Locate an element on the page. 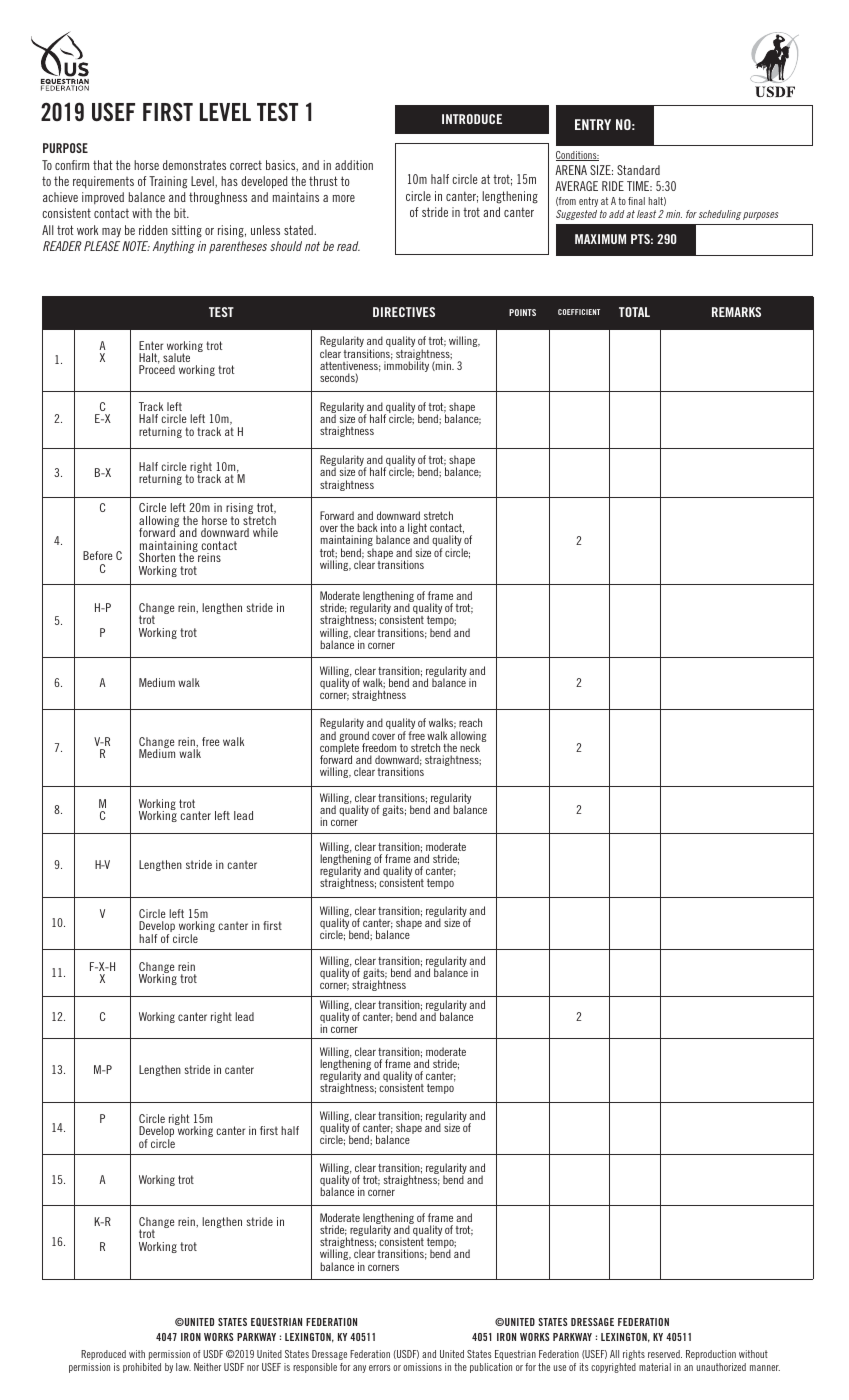 This page has height=1400, width=849. Training is located at coordinates (168, 182).
